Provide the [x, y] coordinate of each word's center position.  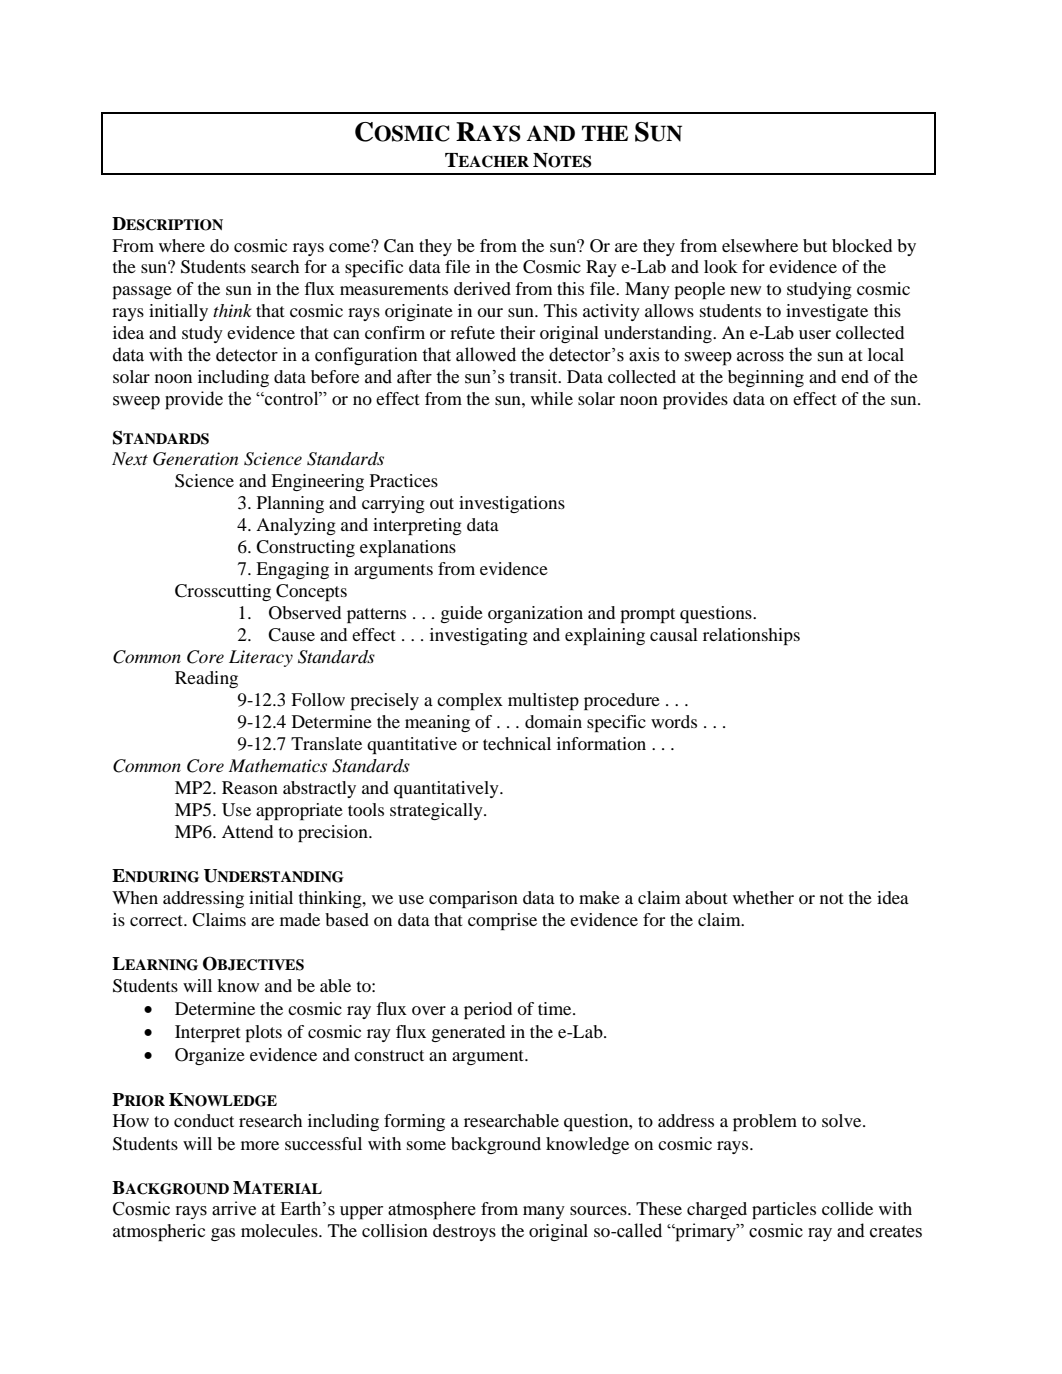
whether [763, 897]
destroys [464, 1232]
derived [482, 288]
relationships [751, 636]
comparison [473, 899]
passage [142, 292]
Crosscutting [223, 592]
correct [157, 920]
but [815, 245]
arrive [234, 1208]
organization [535, 614]
